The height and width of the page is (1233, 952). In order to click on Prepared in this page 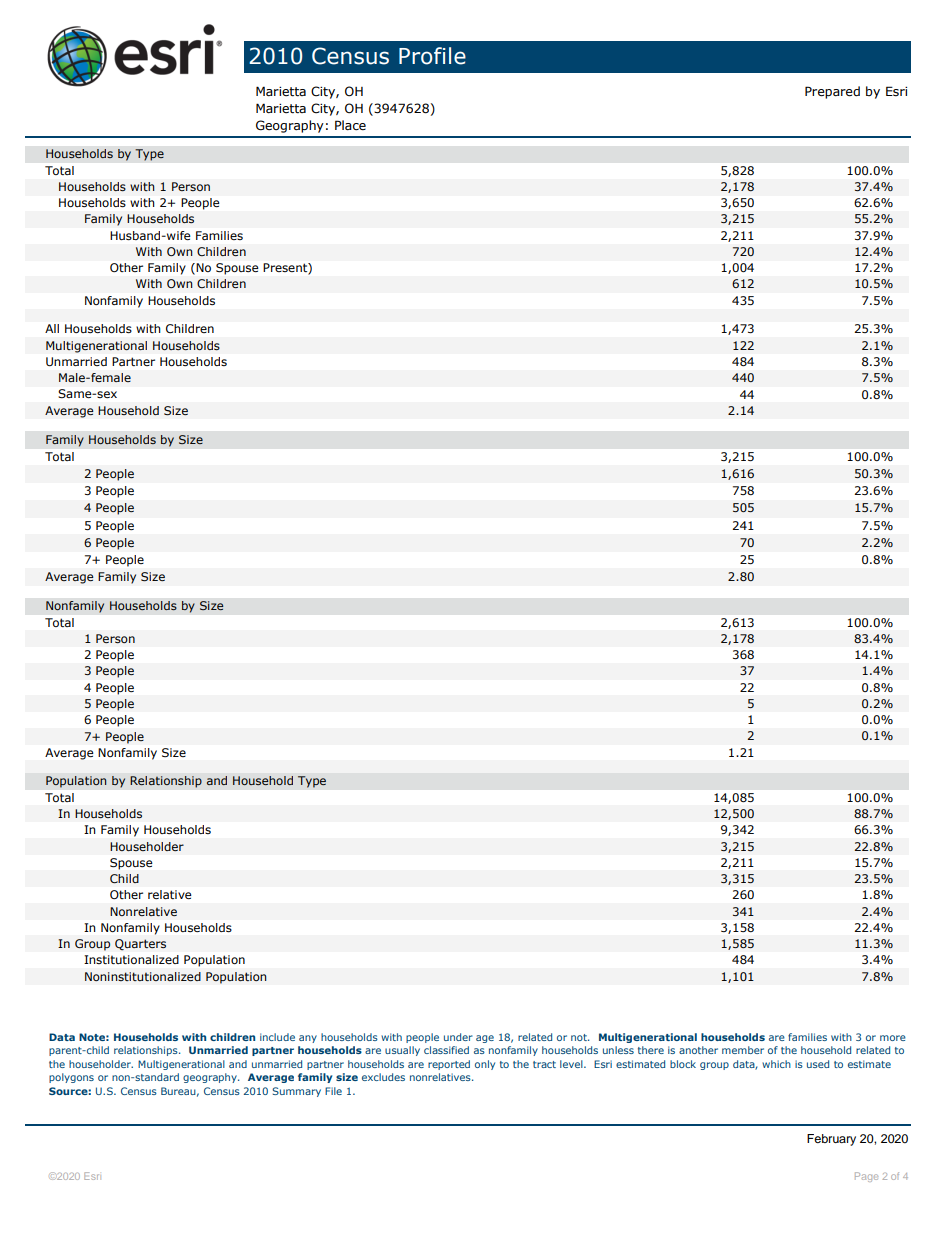, I will do `click(832, 92)`.
